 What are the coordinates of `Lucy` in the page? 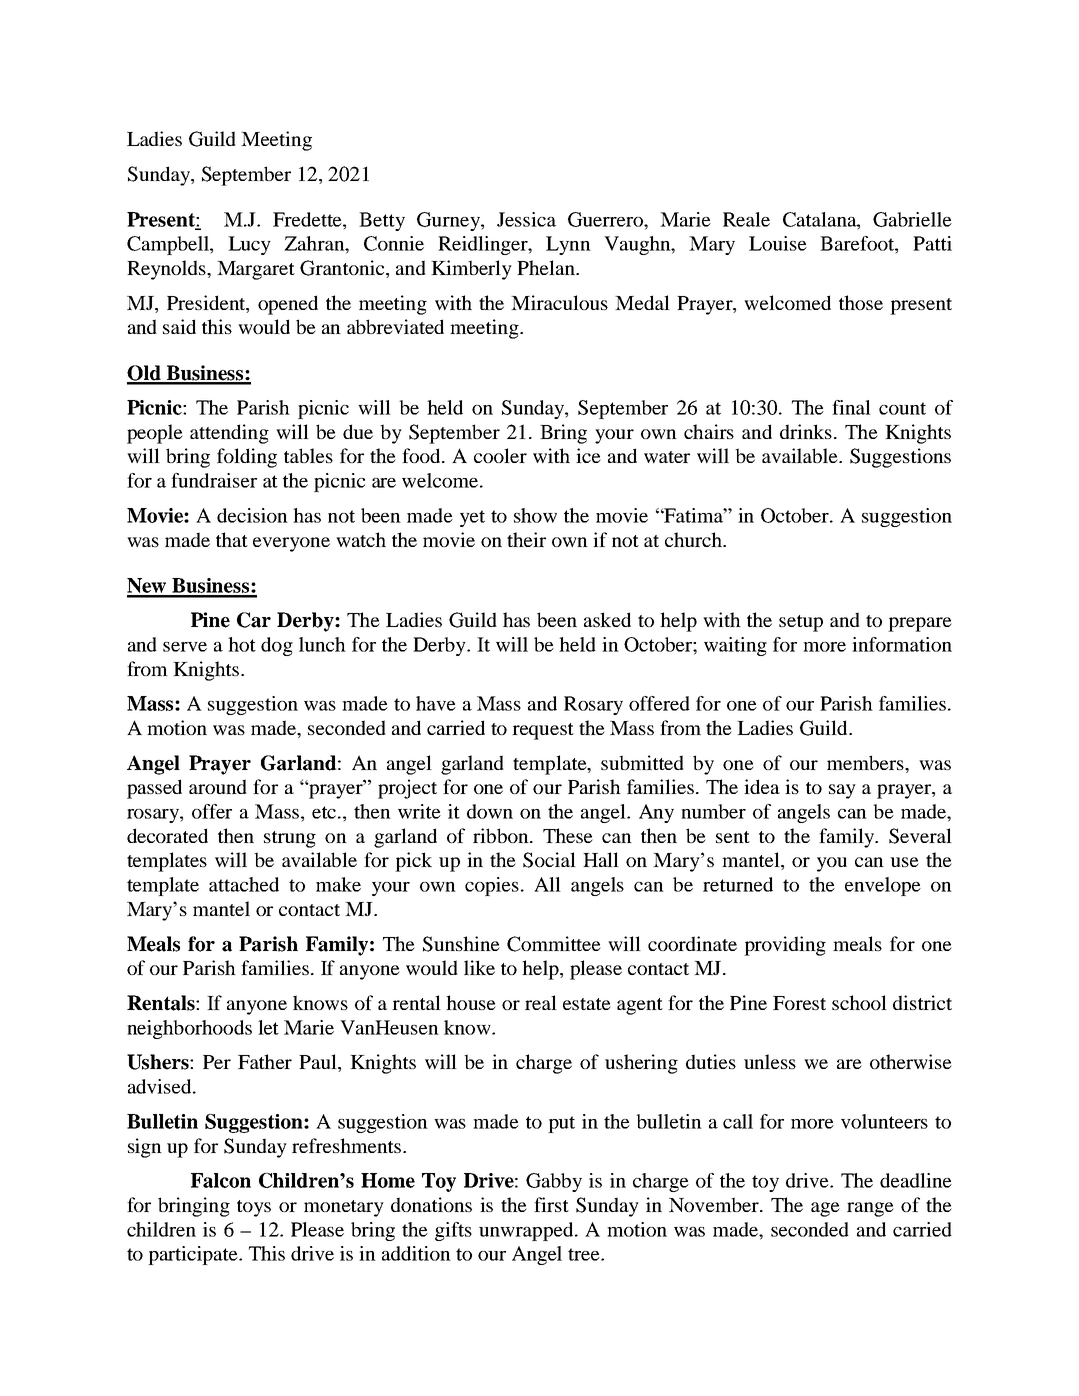 It's located at (249, 245).
